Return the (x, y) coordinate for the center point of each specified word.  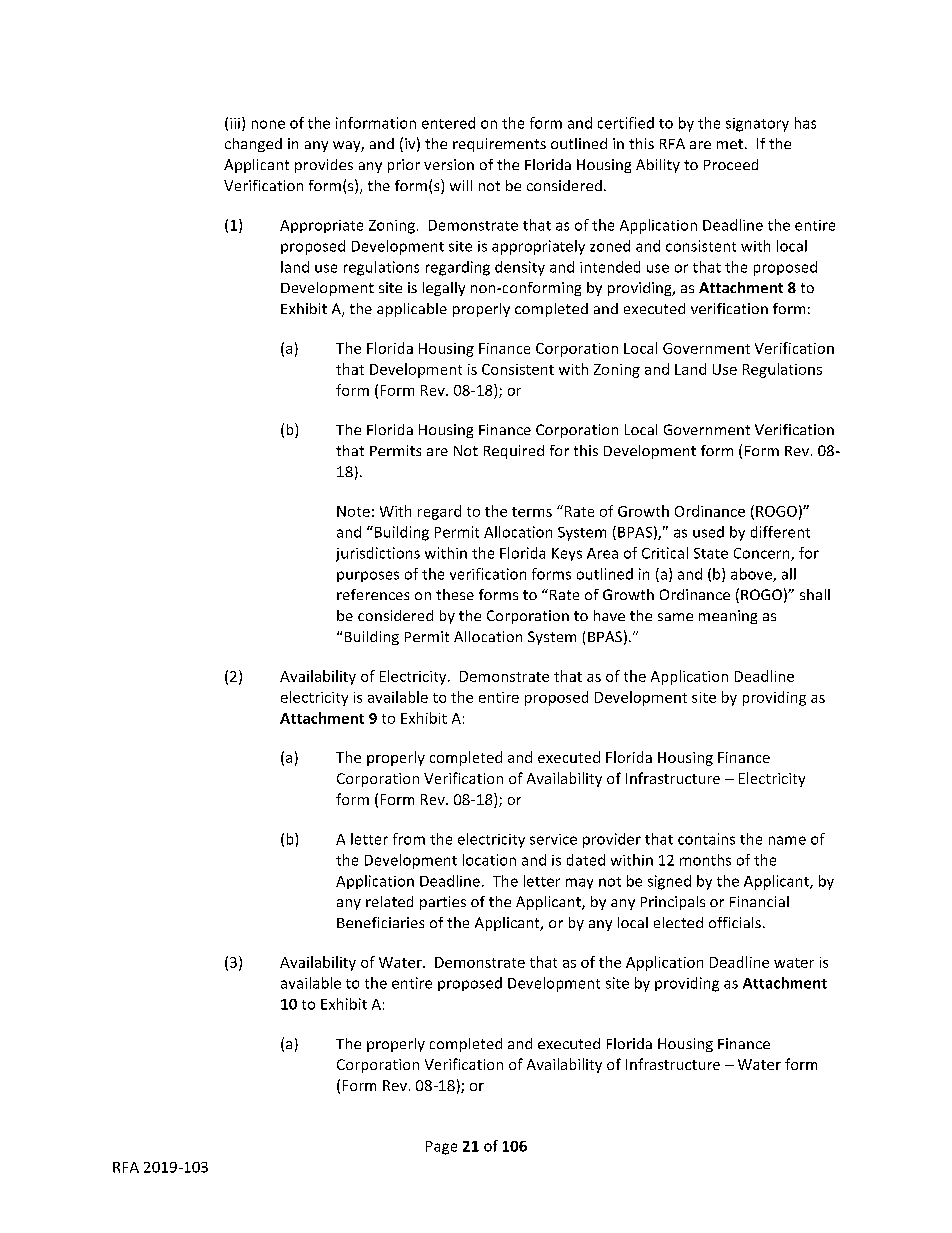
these (455, 594)
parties (443, 903)
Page (441, 1148)
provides (324, 166)
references (373, 594)
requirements (499, 145)
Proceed (731, 164)
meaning (728, 617)
